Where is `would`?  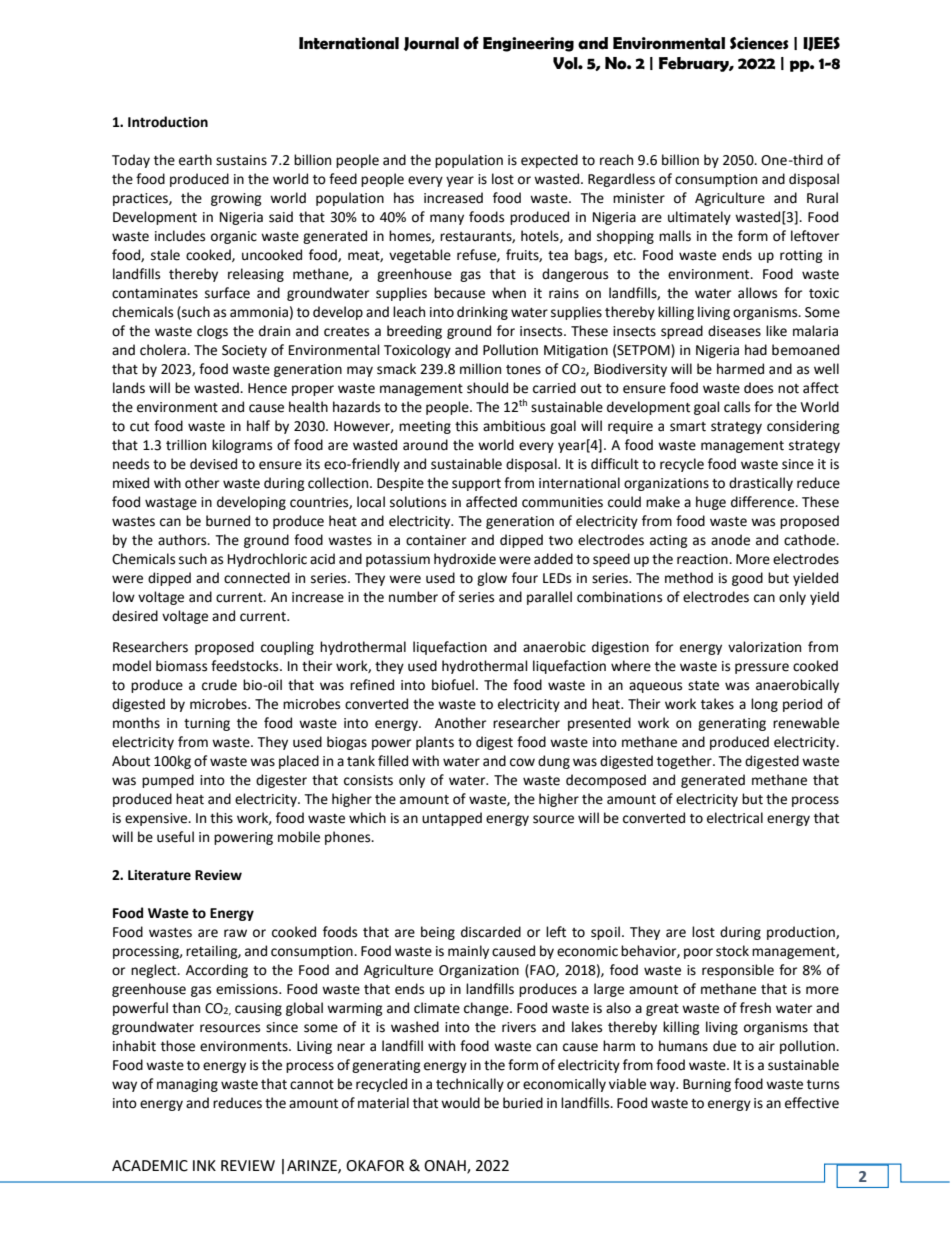
would is located at coordinates (460, 1103).
